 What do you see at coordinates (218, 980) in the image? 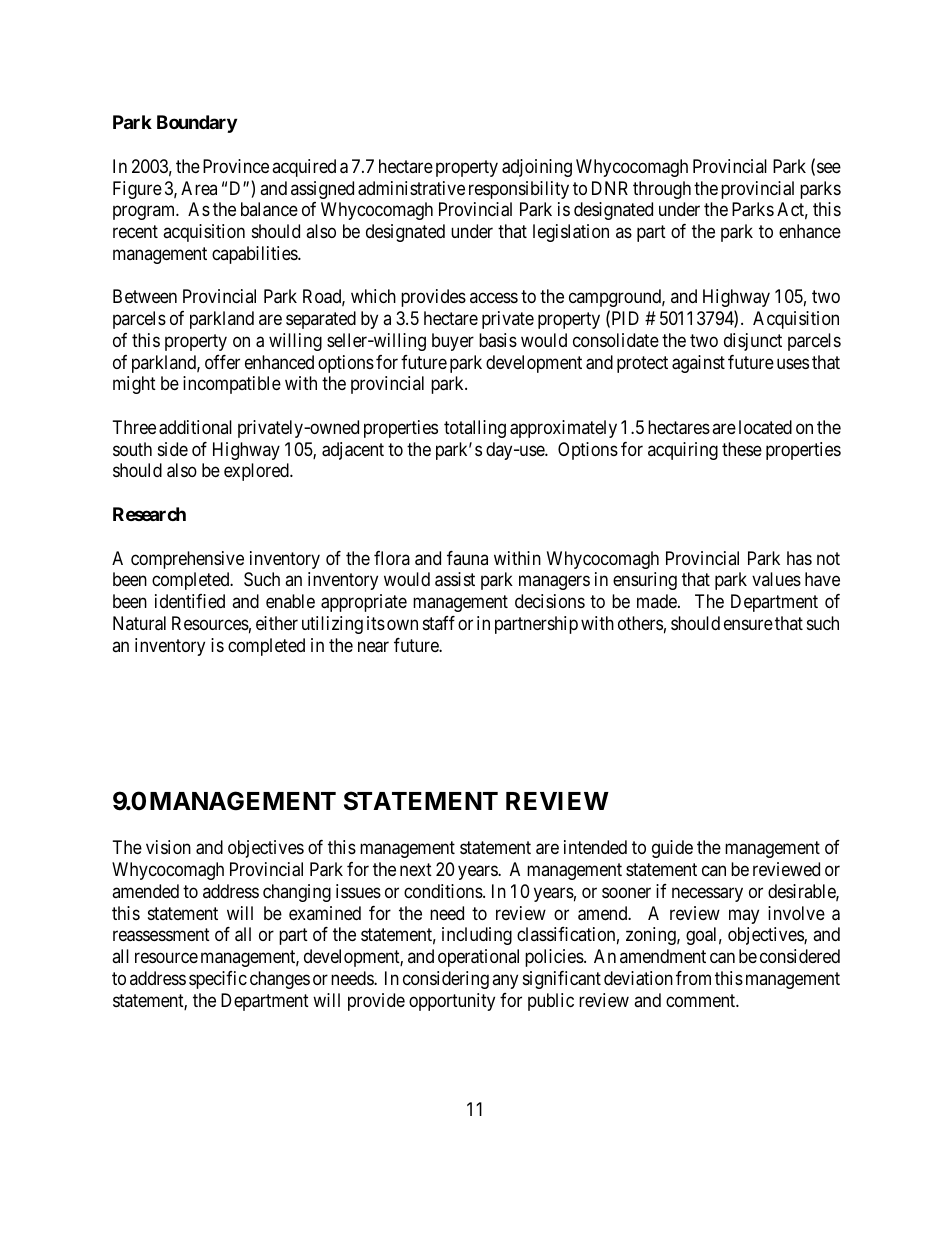
I see `specific` at bounding box center [218, 980].
